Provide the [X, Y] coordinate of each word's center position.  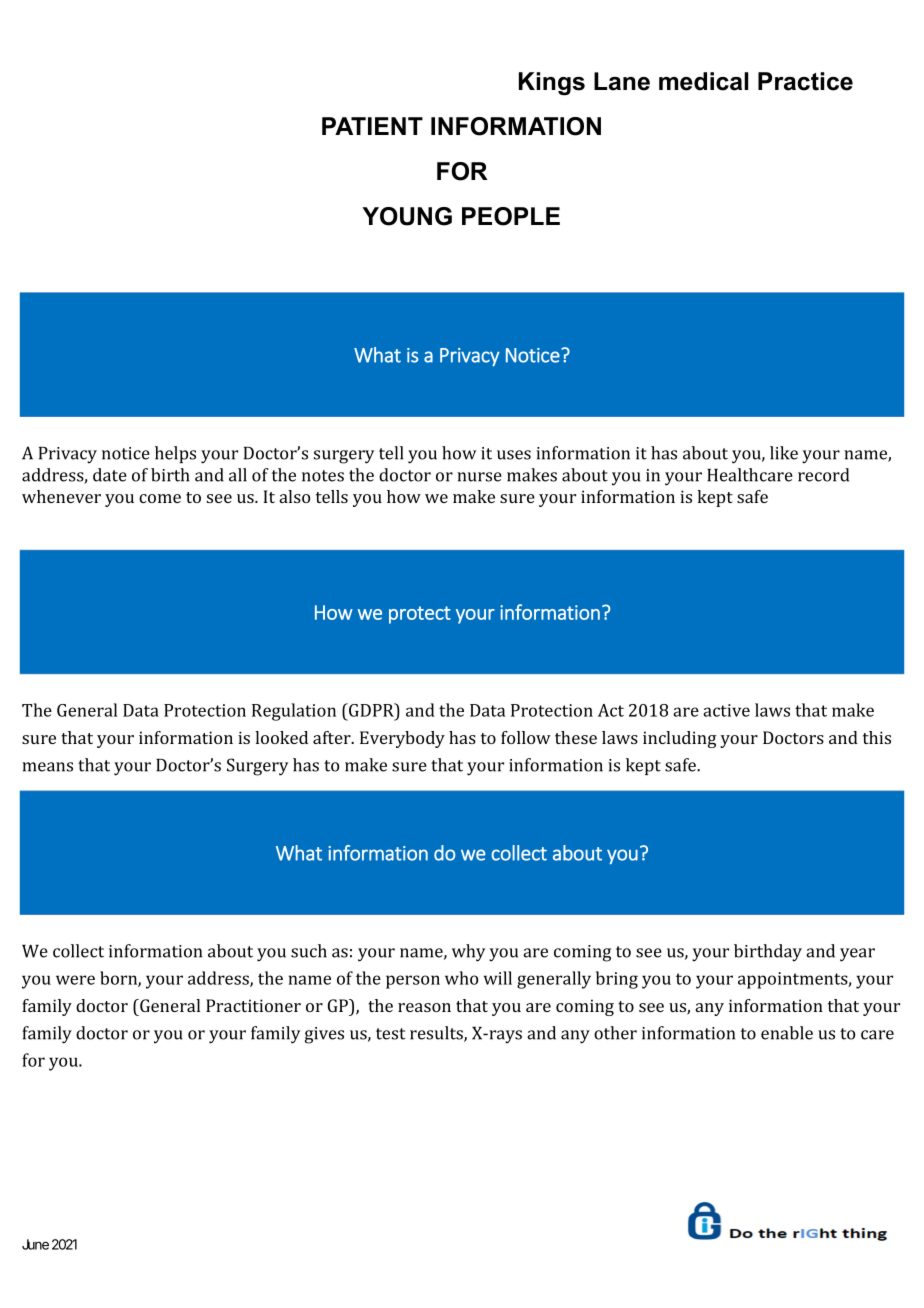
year [857, 955]
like [784, 453]
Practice [805, 81]
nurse [479, 477]
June [35, 1244]
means [47, 767]
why [468, 953]
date [110, 475]
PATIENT [372, 126]
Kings [552, 84]
